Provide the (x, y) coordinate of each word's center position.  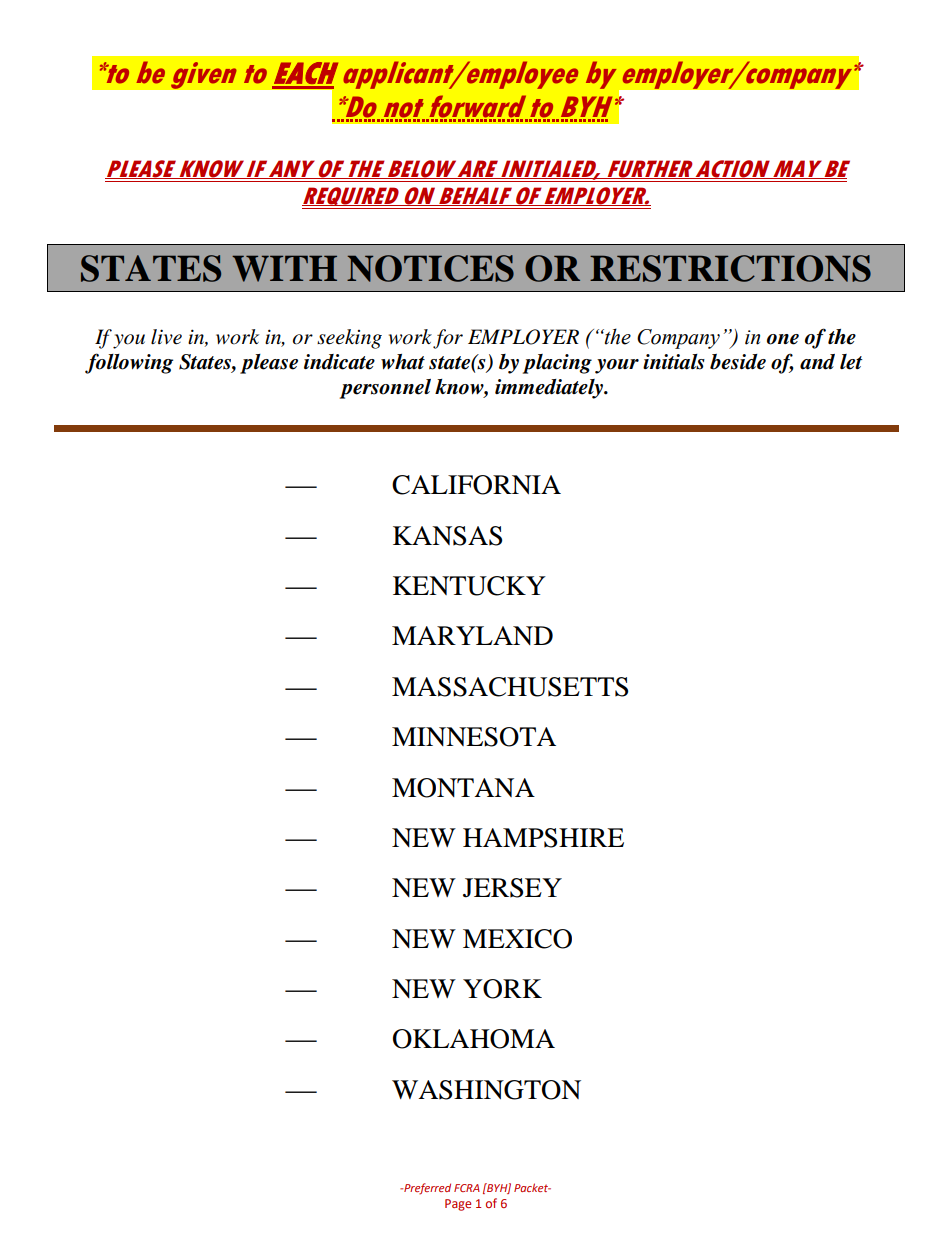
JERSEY (512, 888)
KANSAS (447, 536)
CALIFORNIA (476, 485)
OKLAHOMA (474, 1039)
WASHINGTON (486, 1090)
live (166, 337)
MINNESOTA (474, 737)
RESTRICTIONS (730, 268)
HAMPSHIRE (543, 838)
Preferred (426, 1189)
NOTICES (430, 268)
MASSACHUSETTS (510, 687)
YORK (502, 989)
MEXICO (517, 939)
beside (738, 362)
